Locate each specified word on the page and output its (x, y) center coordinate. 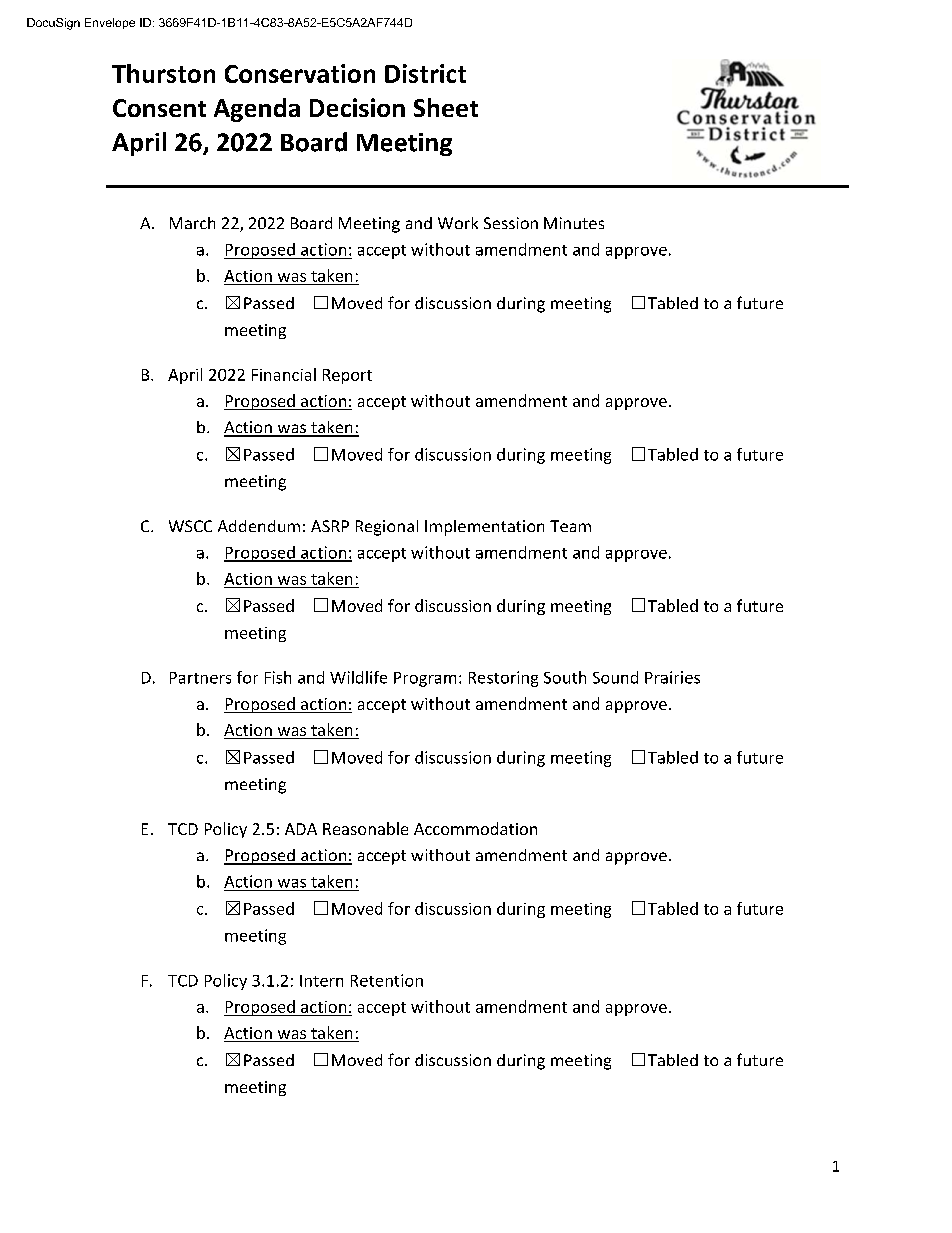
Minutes (574, 223)
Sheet (446, 107)
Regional (387, 528)
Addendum (259, 526)
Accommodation (475, 828)
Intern (321, 981)
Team (570, 526)
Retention (387, 980)
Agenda (257, 110)
